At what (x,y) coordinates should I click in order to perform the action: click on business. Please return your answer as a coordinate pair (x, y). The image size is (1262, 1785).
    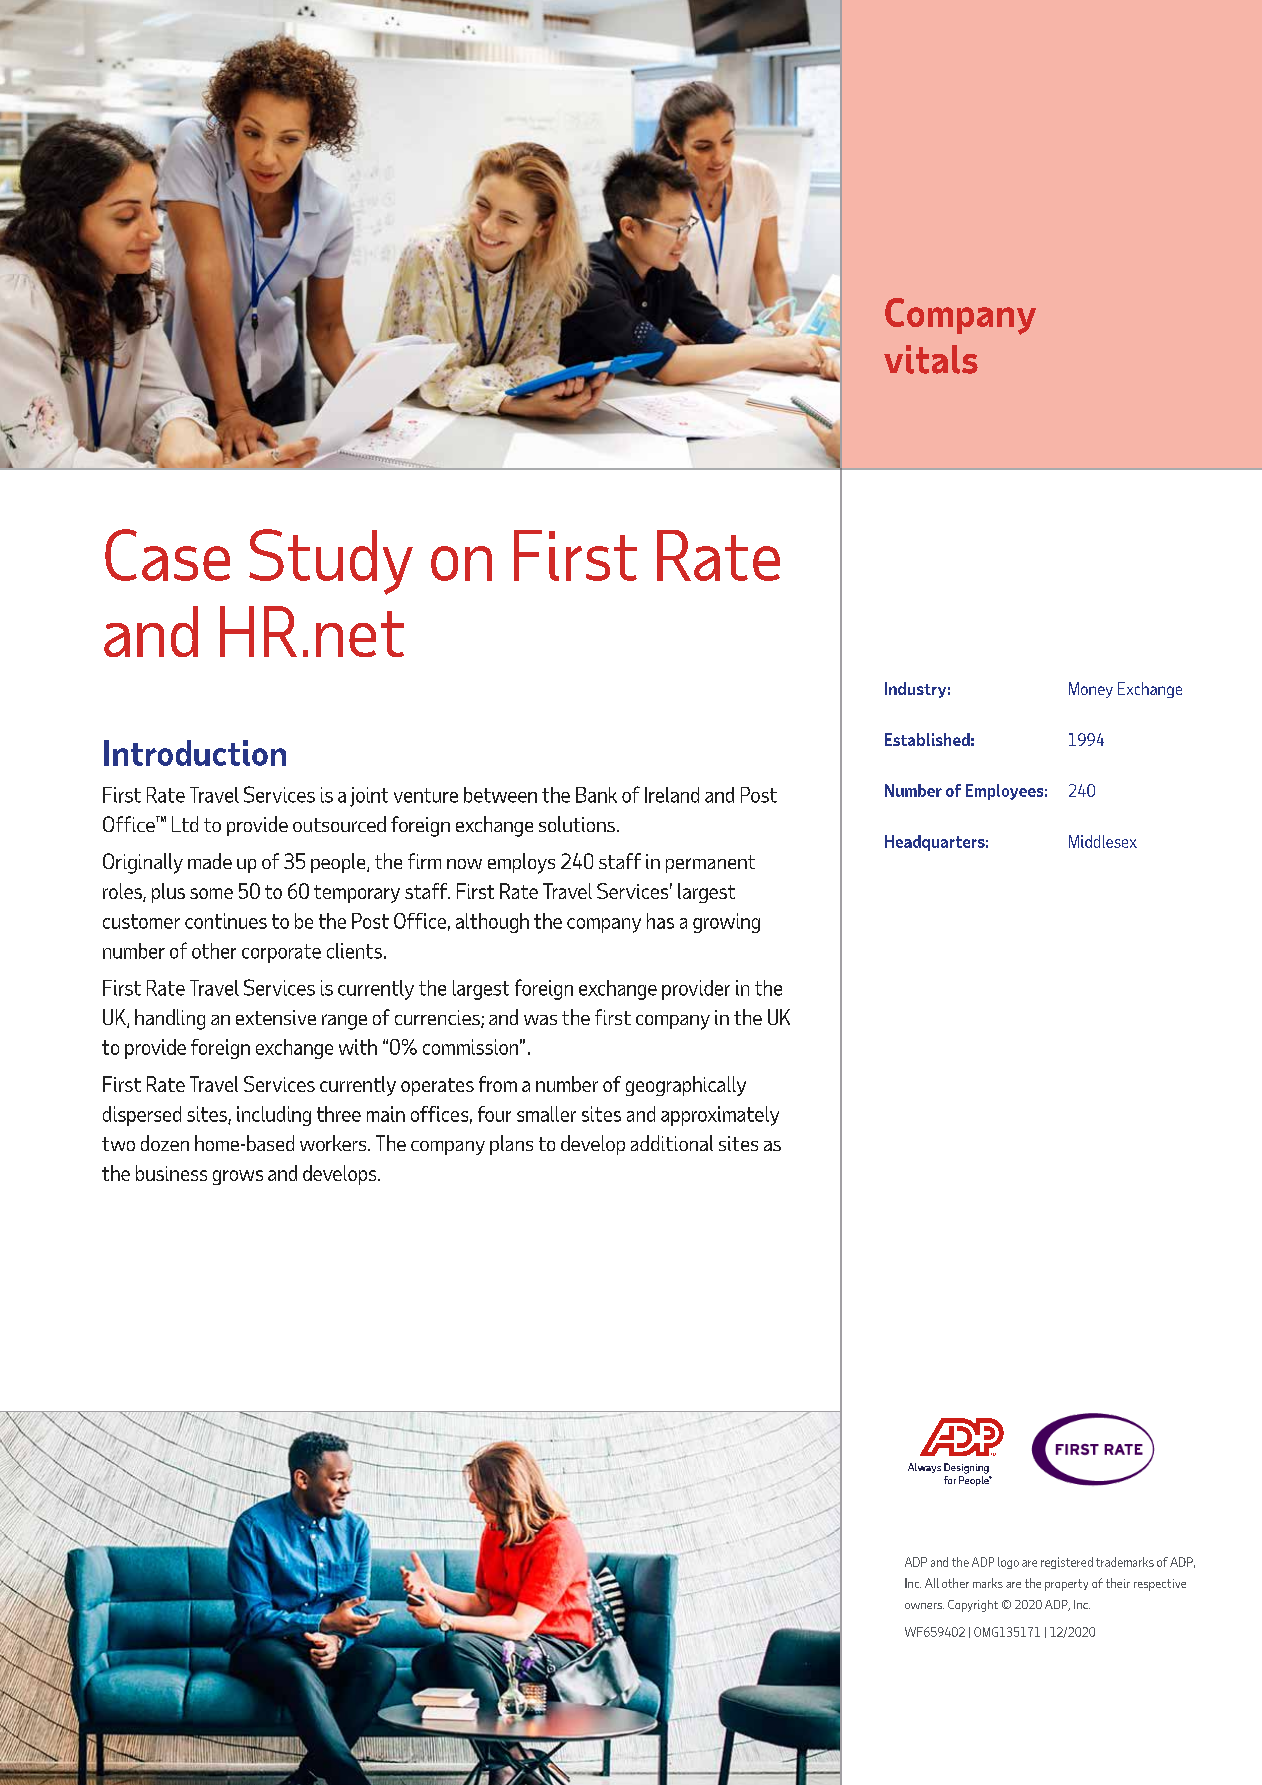
    Looking at the image, I should click on (171, 1173).
